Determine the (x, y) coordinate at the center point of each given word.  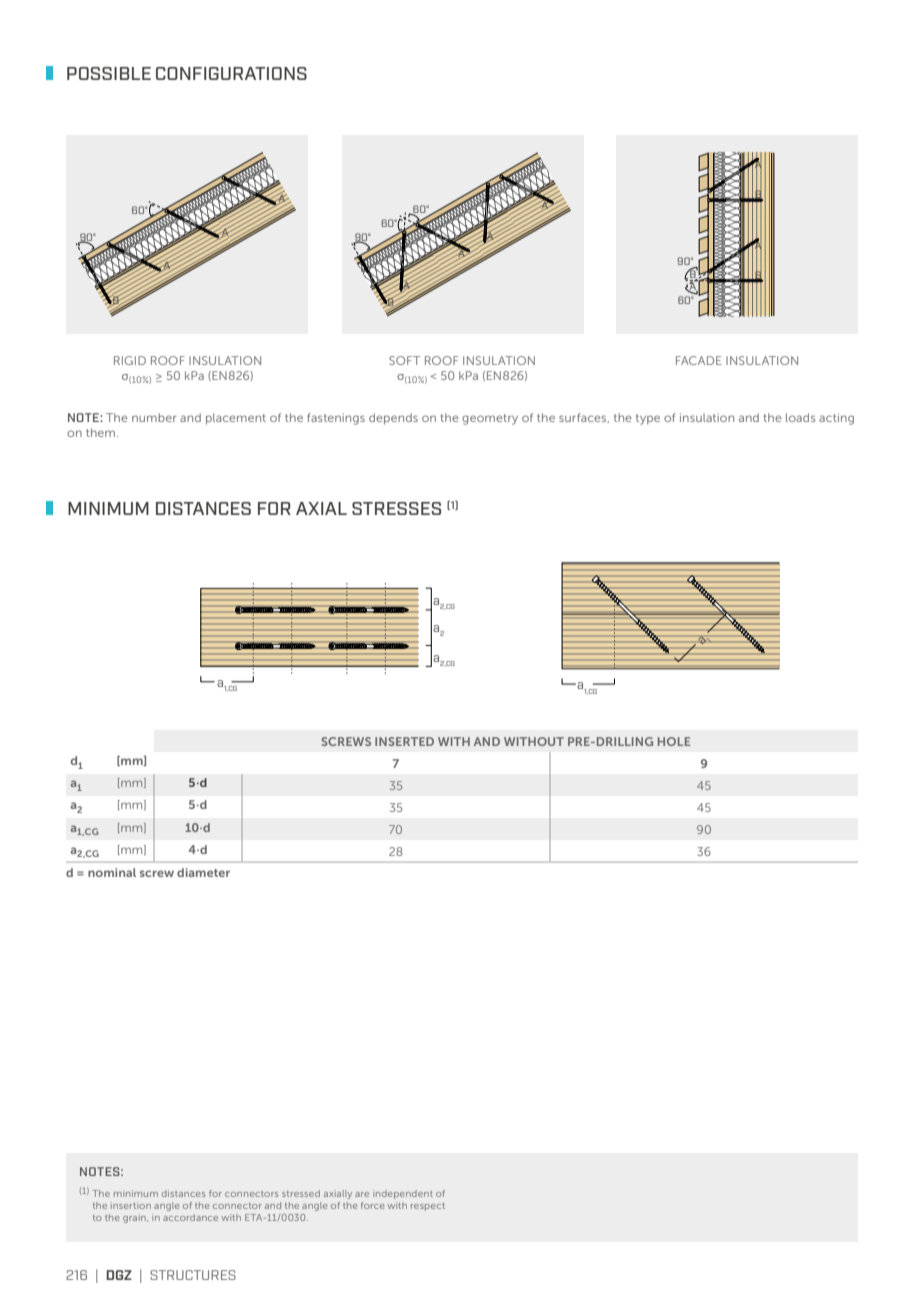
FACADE (699, 360)
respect (428, 1207)
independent (403, 1194)
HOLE (674, 741)
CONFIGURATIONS (231, 73)
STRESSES (396, 508)
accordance (190, 1217)
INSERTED (404, 741)
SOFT (404, 360)
